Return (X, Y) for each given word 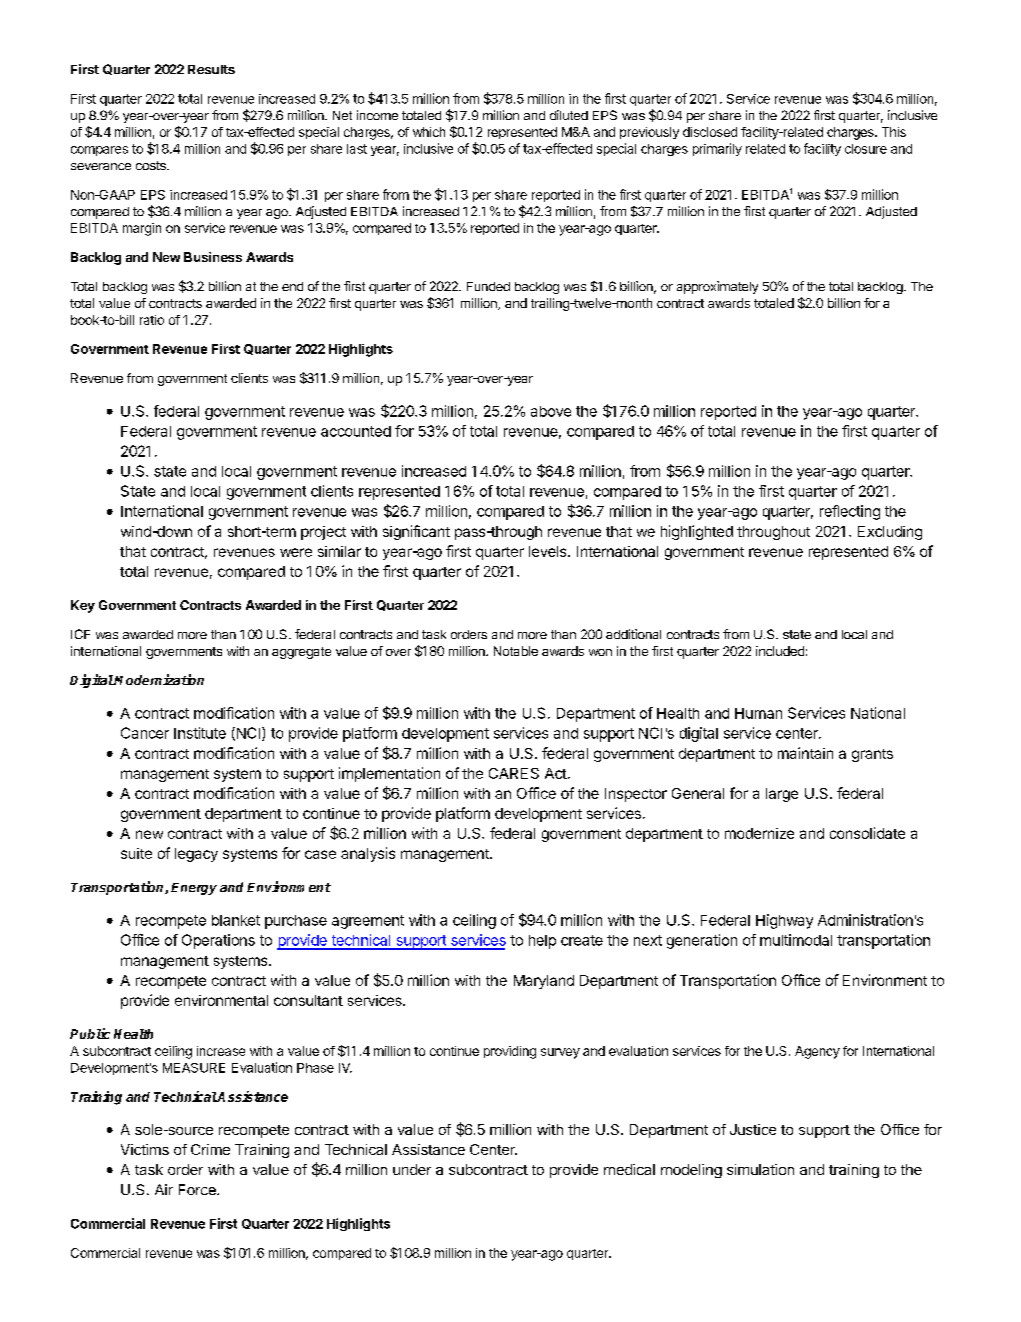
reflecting (850, 512)
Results (211, 69)
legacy (196, 855)
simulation (760, 1169)
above (551, 411)
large (782, 795)
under (412, 1169)
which (429, 132)
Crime (210, 1149)
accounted (356, 431)
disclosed (710, 132)
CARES (514, 773)
